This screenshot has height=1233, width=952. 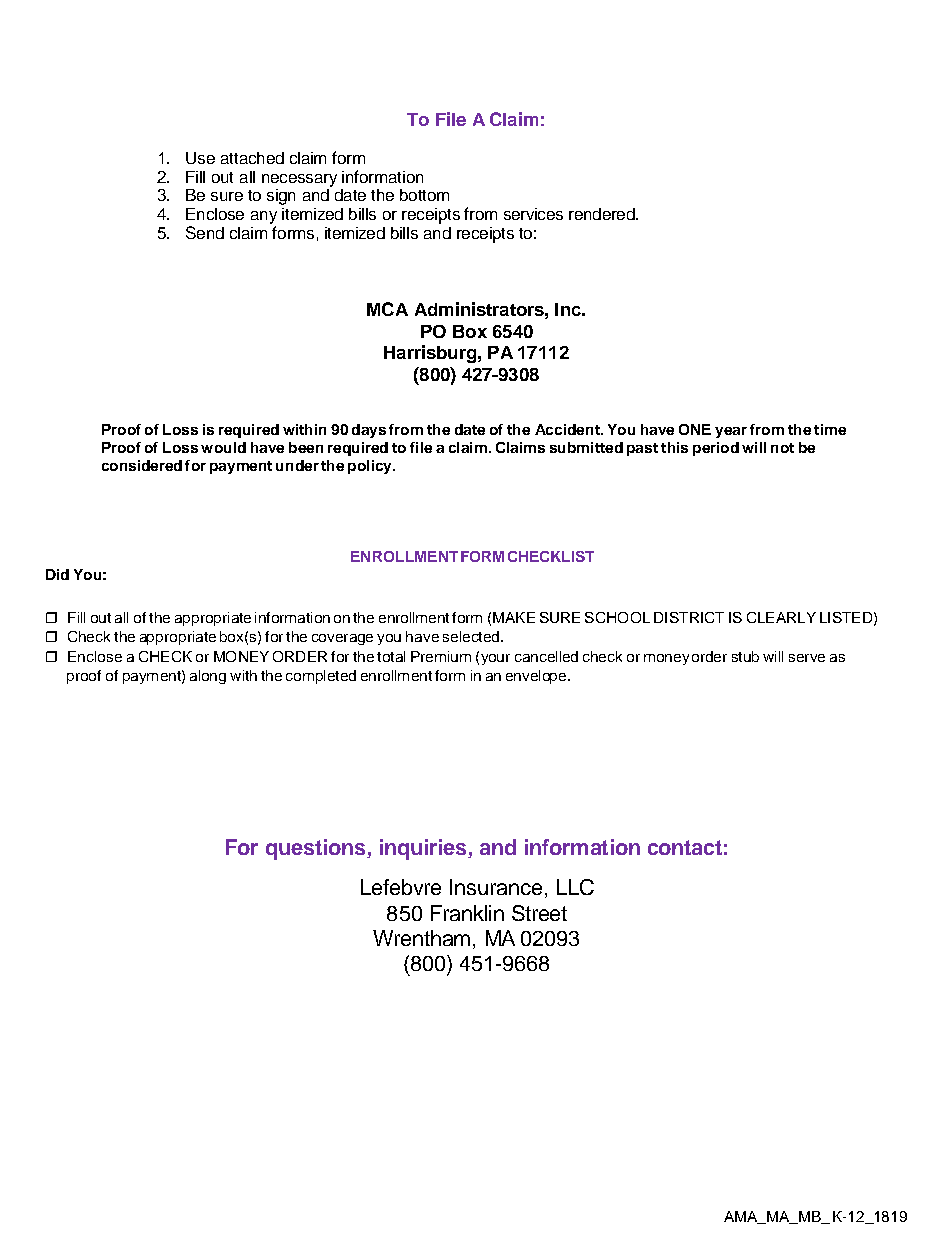 What do you see at coordinates (401, 887) in the screenshot?
I see `Lefebvre` at bounding box center [401, 887].
